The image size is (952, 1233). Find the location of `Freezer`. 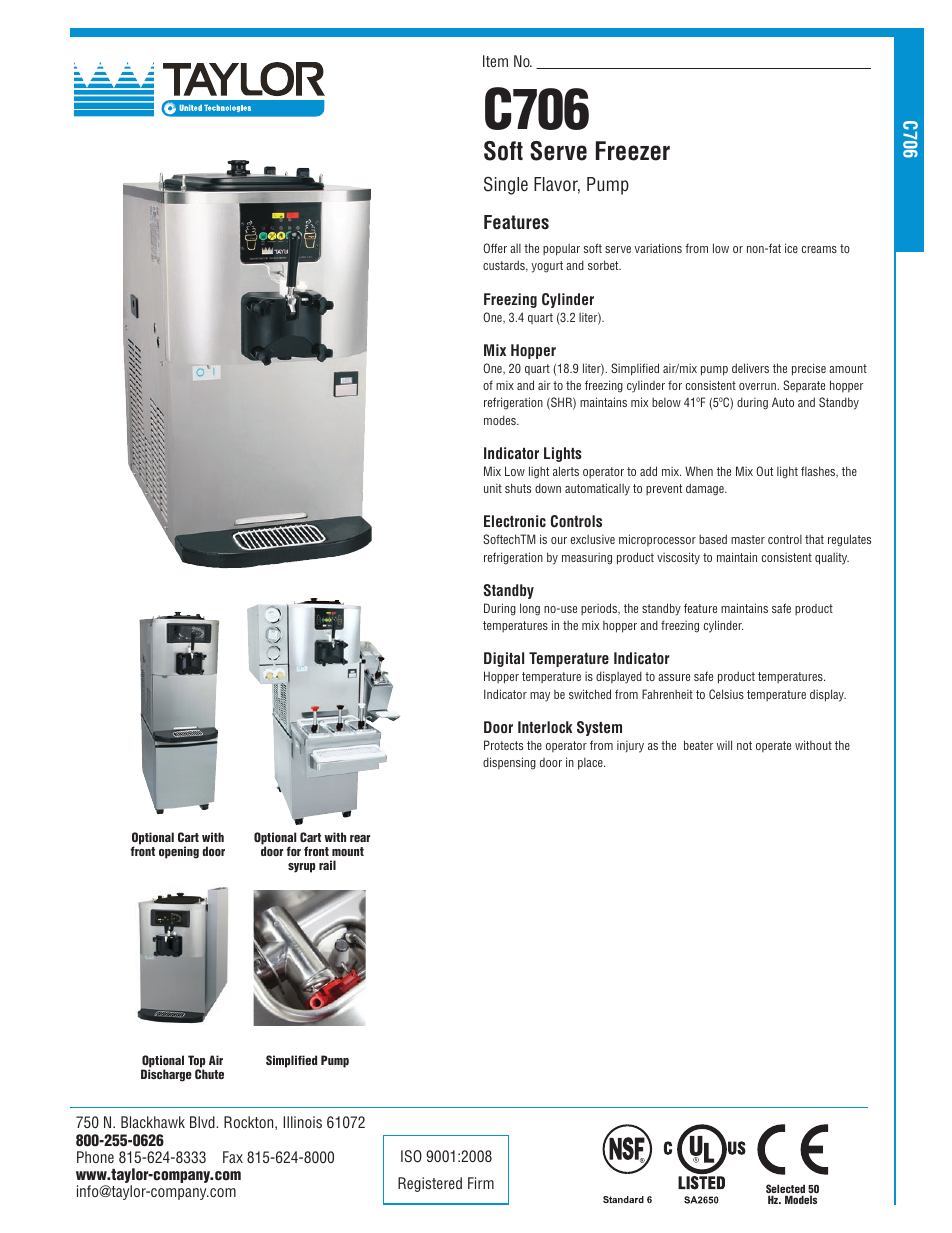

Freezer is located at coordinates (633, 151).
